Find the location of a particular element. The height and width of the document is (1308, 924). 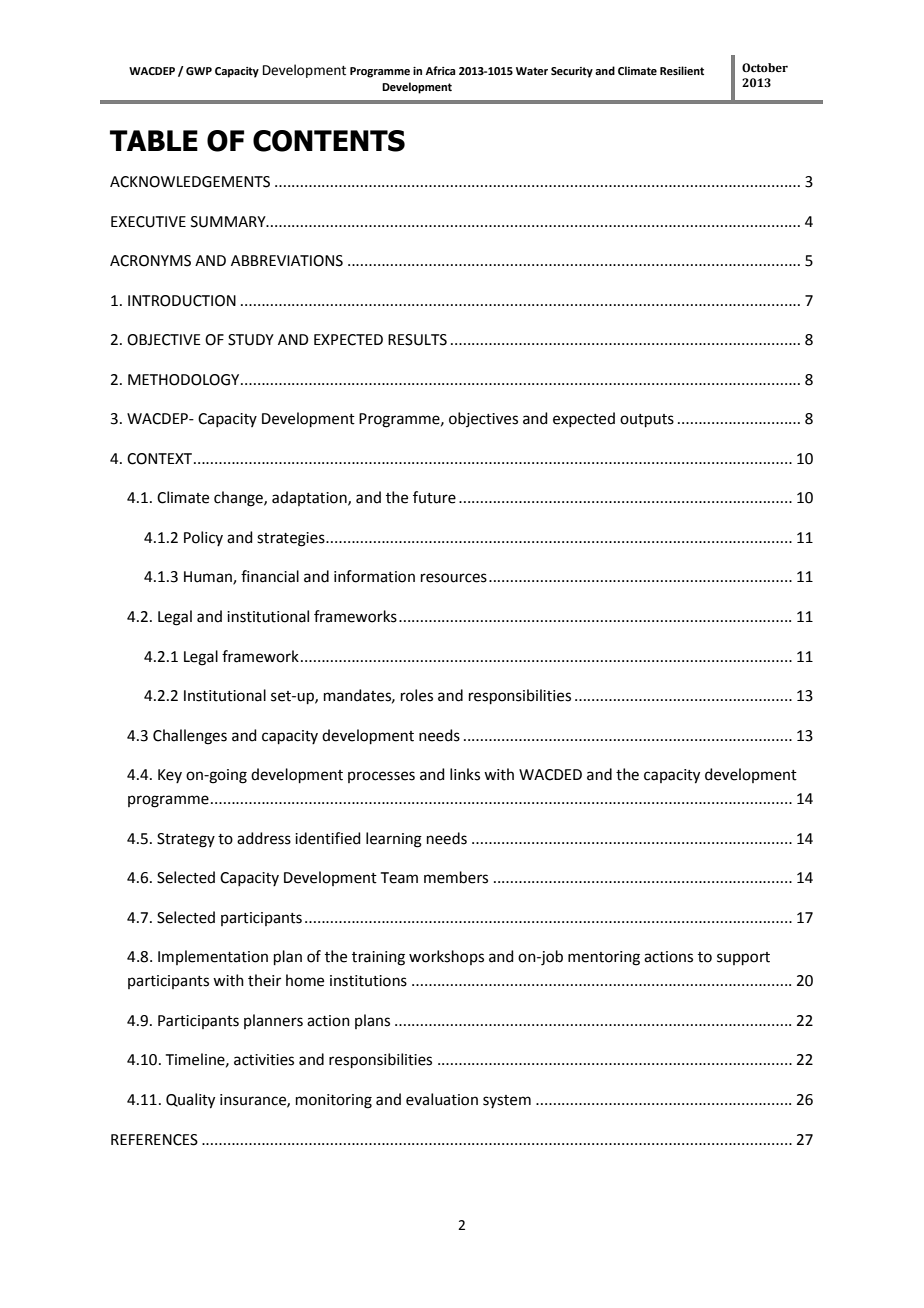

information is located at coordinates (374, 576).
